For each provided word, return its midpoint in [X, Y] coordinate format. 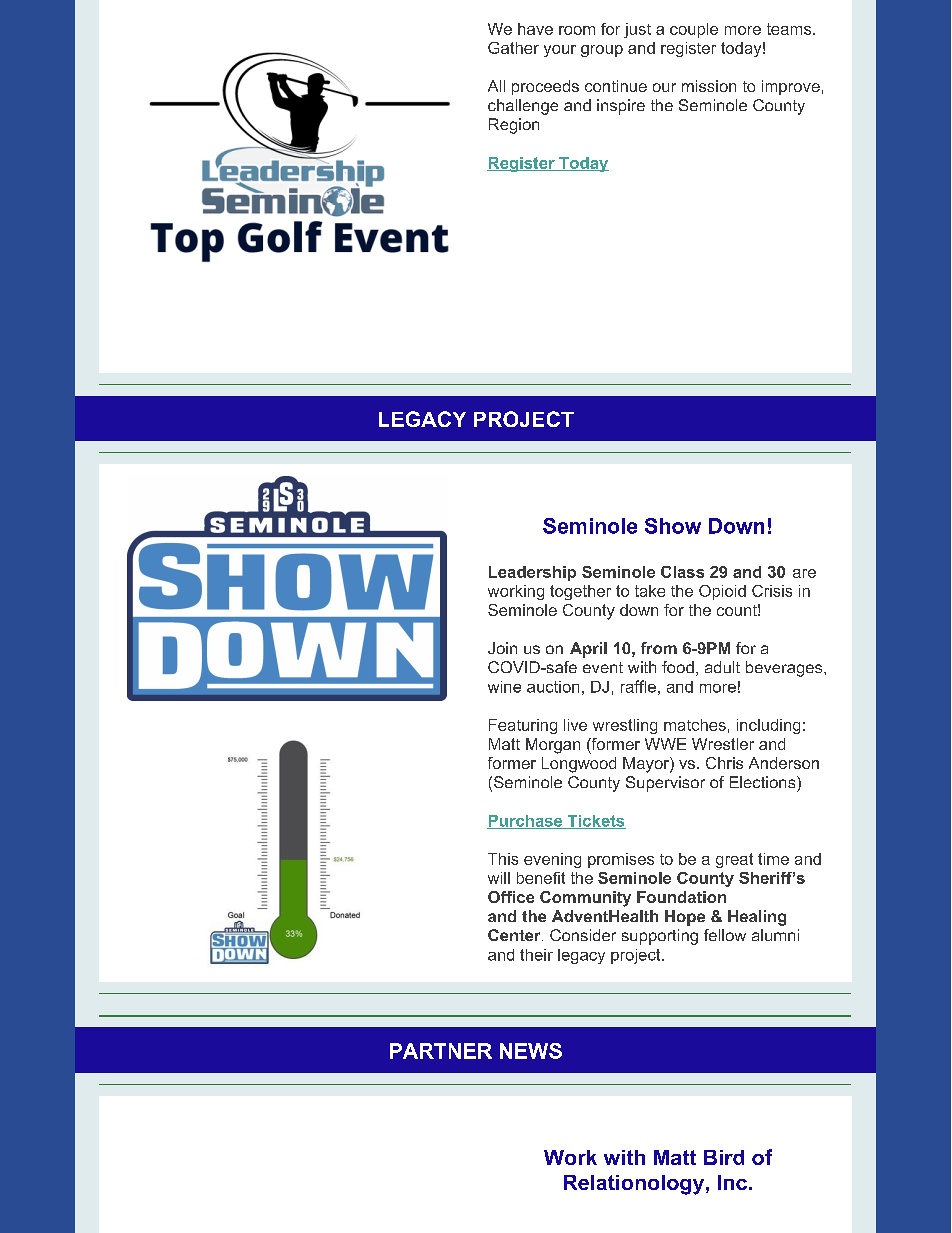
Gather [513, 48]
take [650, 591]
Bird [724, 1157]
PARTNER [441, 1051]
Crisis [772, 591]
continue [616, 86]
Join [502, 648]
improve [791, 87]
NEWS [531, 1051]
